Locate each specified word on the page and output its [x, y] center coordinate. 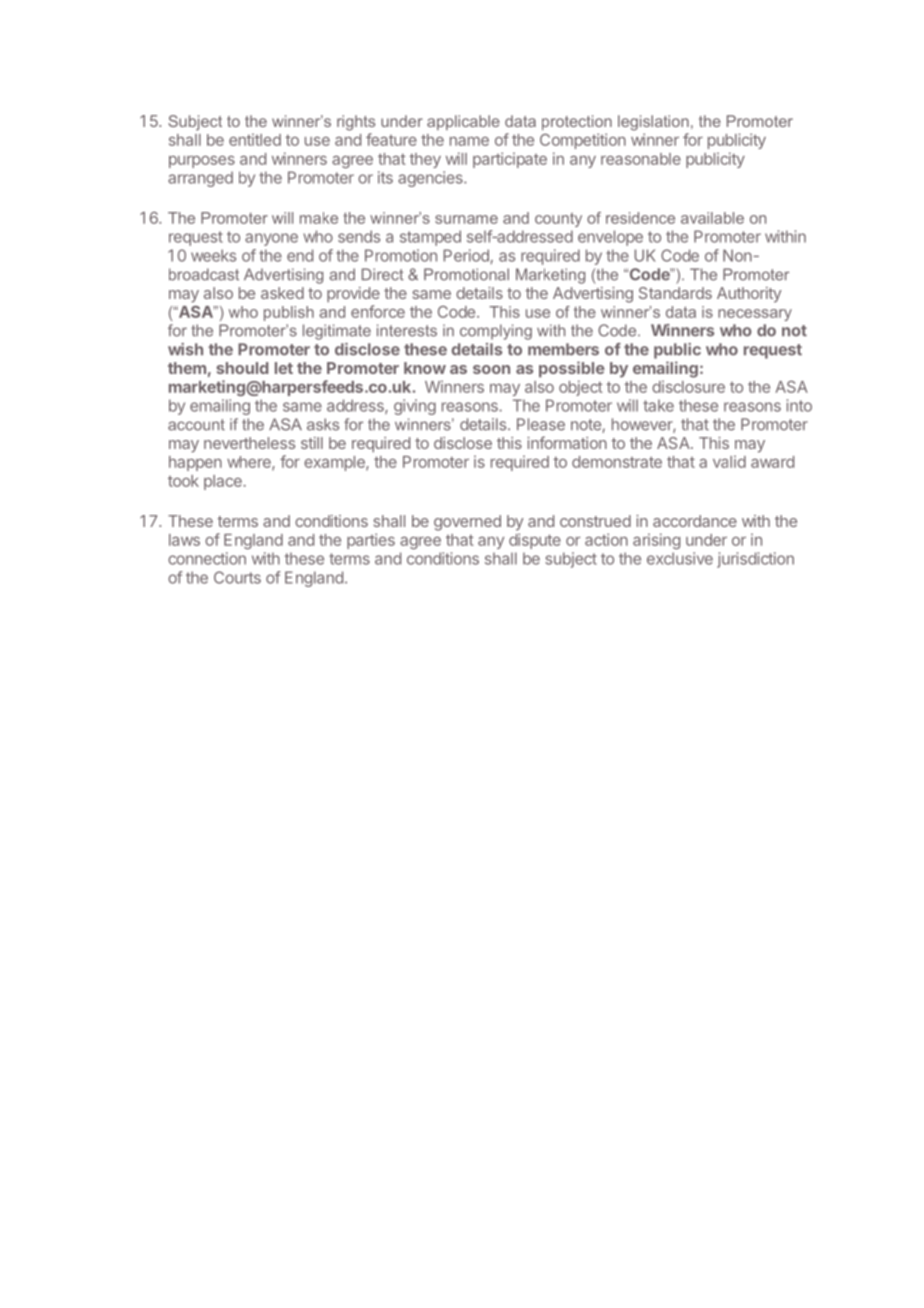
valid [729, 461]
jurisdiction [755, 560]
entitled [255, 139]
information [567, 442]
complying [496, 332]
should [242, 368]
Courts [237, 577]
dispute [535, 541]
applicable [463, 122]
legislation [653, 123]
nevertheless [249, 443]
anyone [271, 239]
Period [467, 256]
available [712, 218]
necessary [755, 315]
